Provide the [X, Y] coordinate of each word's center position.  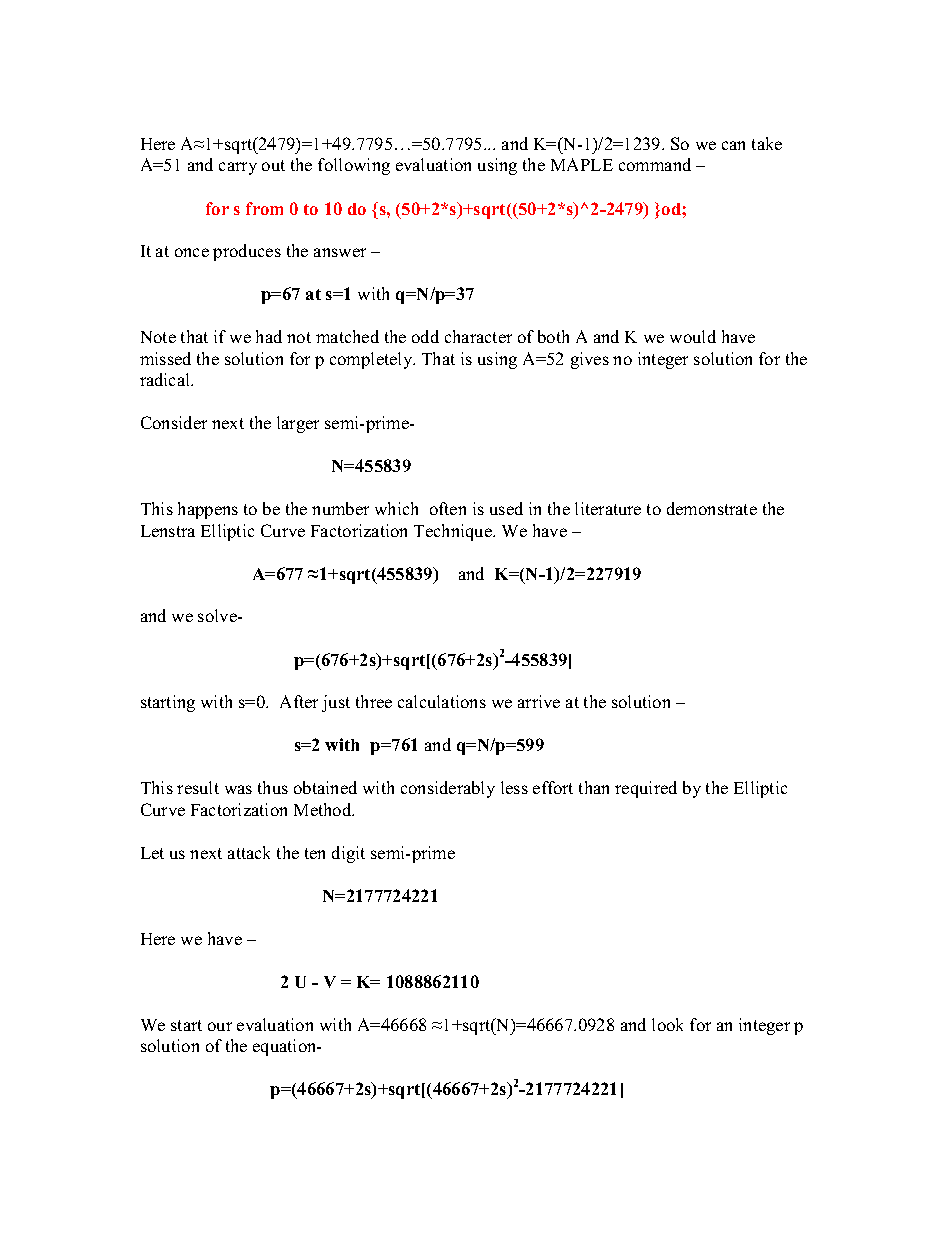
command [655, 164]
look [667, 1024]
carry [238, 168]
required [646, 789]
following [354, 166]
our [220, 1026]
